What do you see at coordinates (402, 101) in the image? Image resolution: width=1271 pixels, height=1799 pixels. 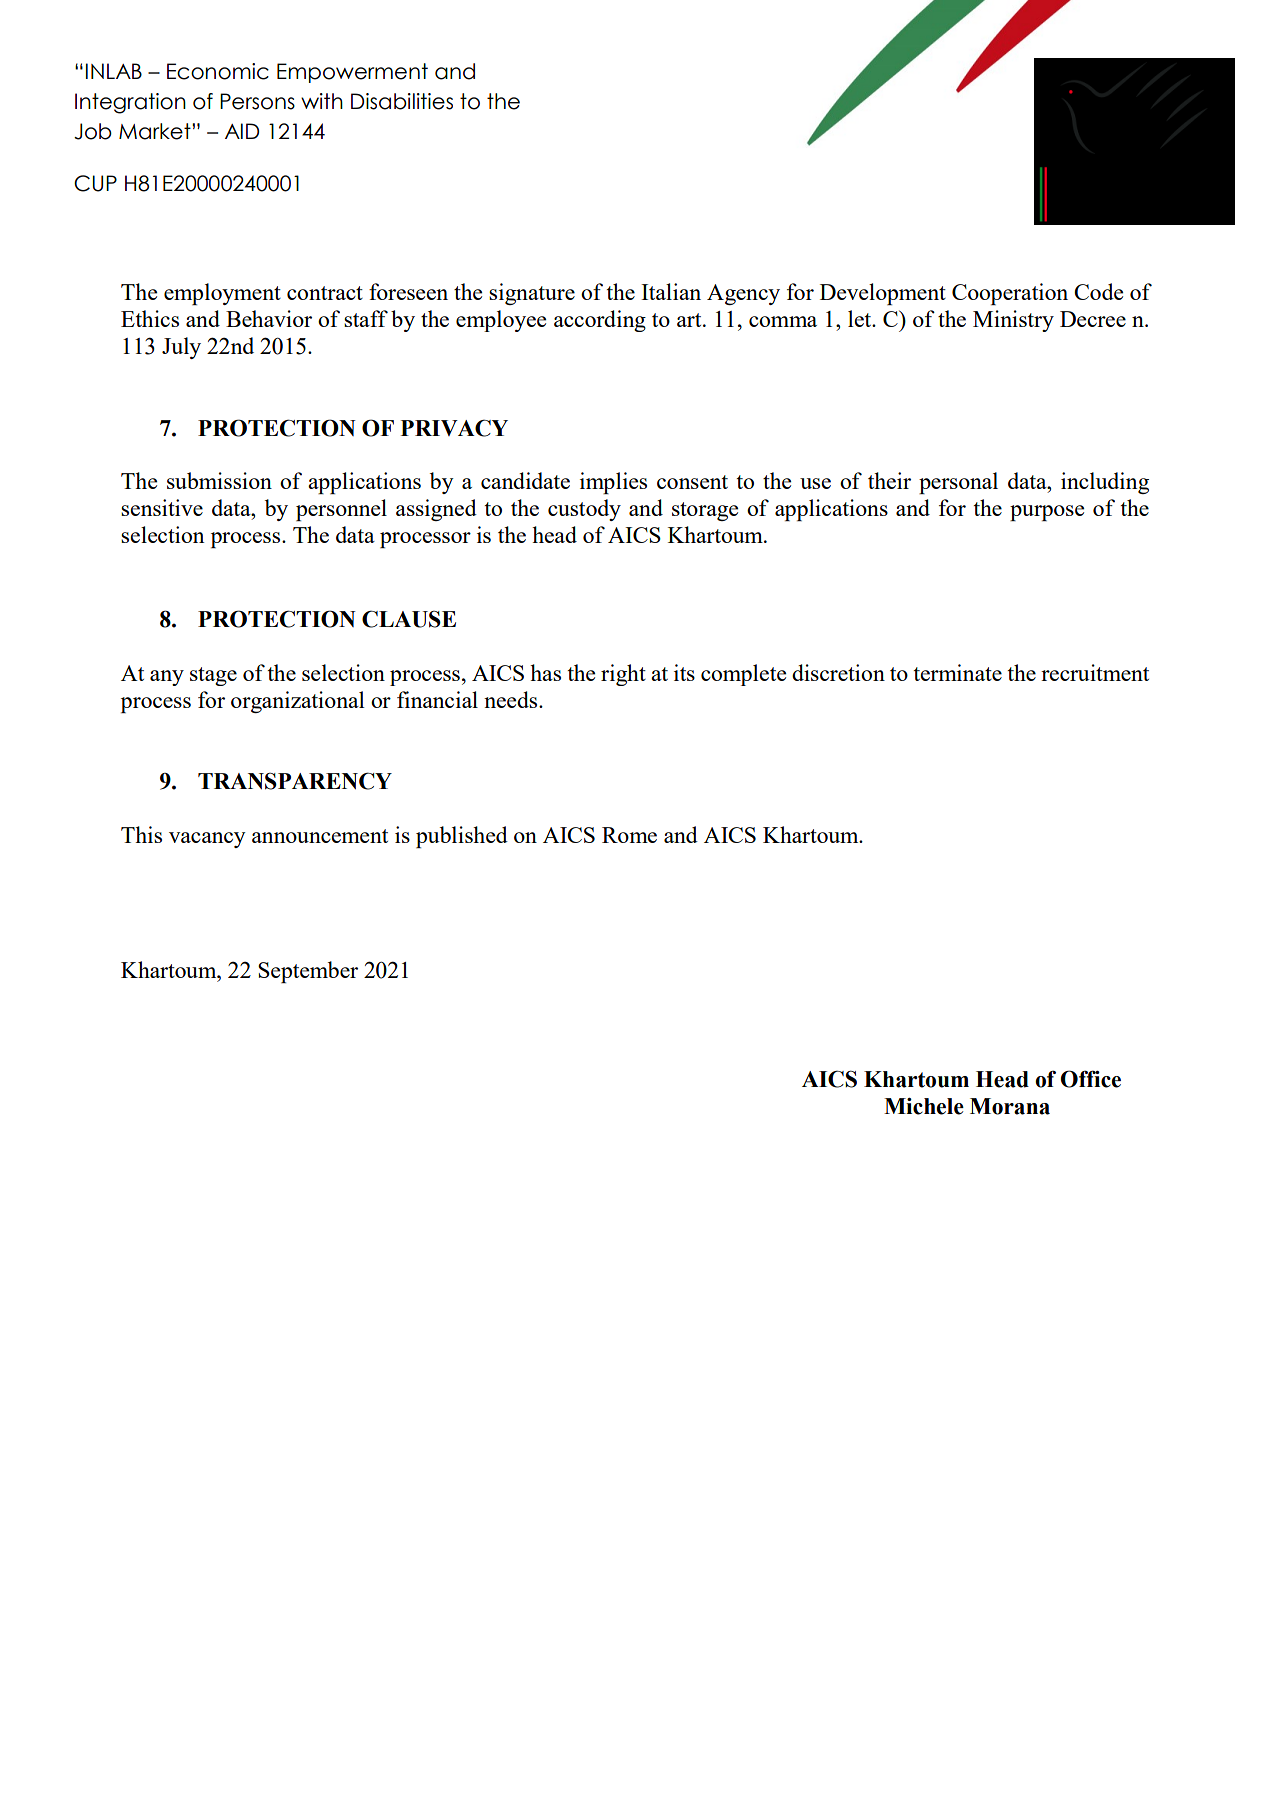 I see `Disabilities` at bounding box center [402, 101].
